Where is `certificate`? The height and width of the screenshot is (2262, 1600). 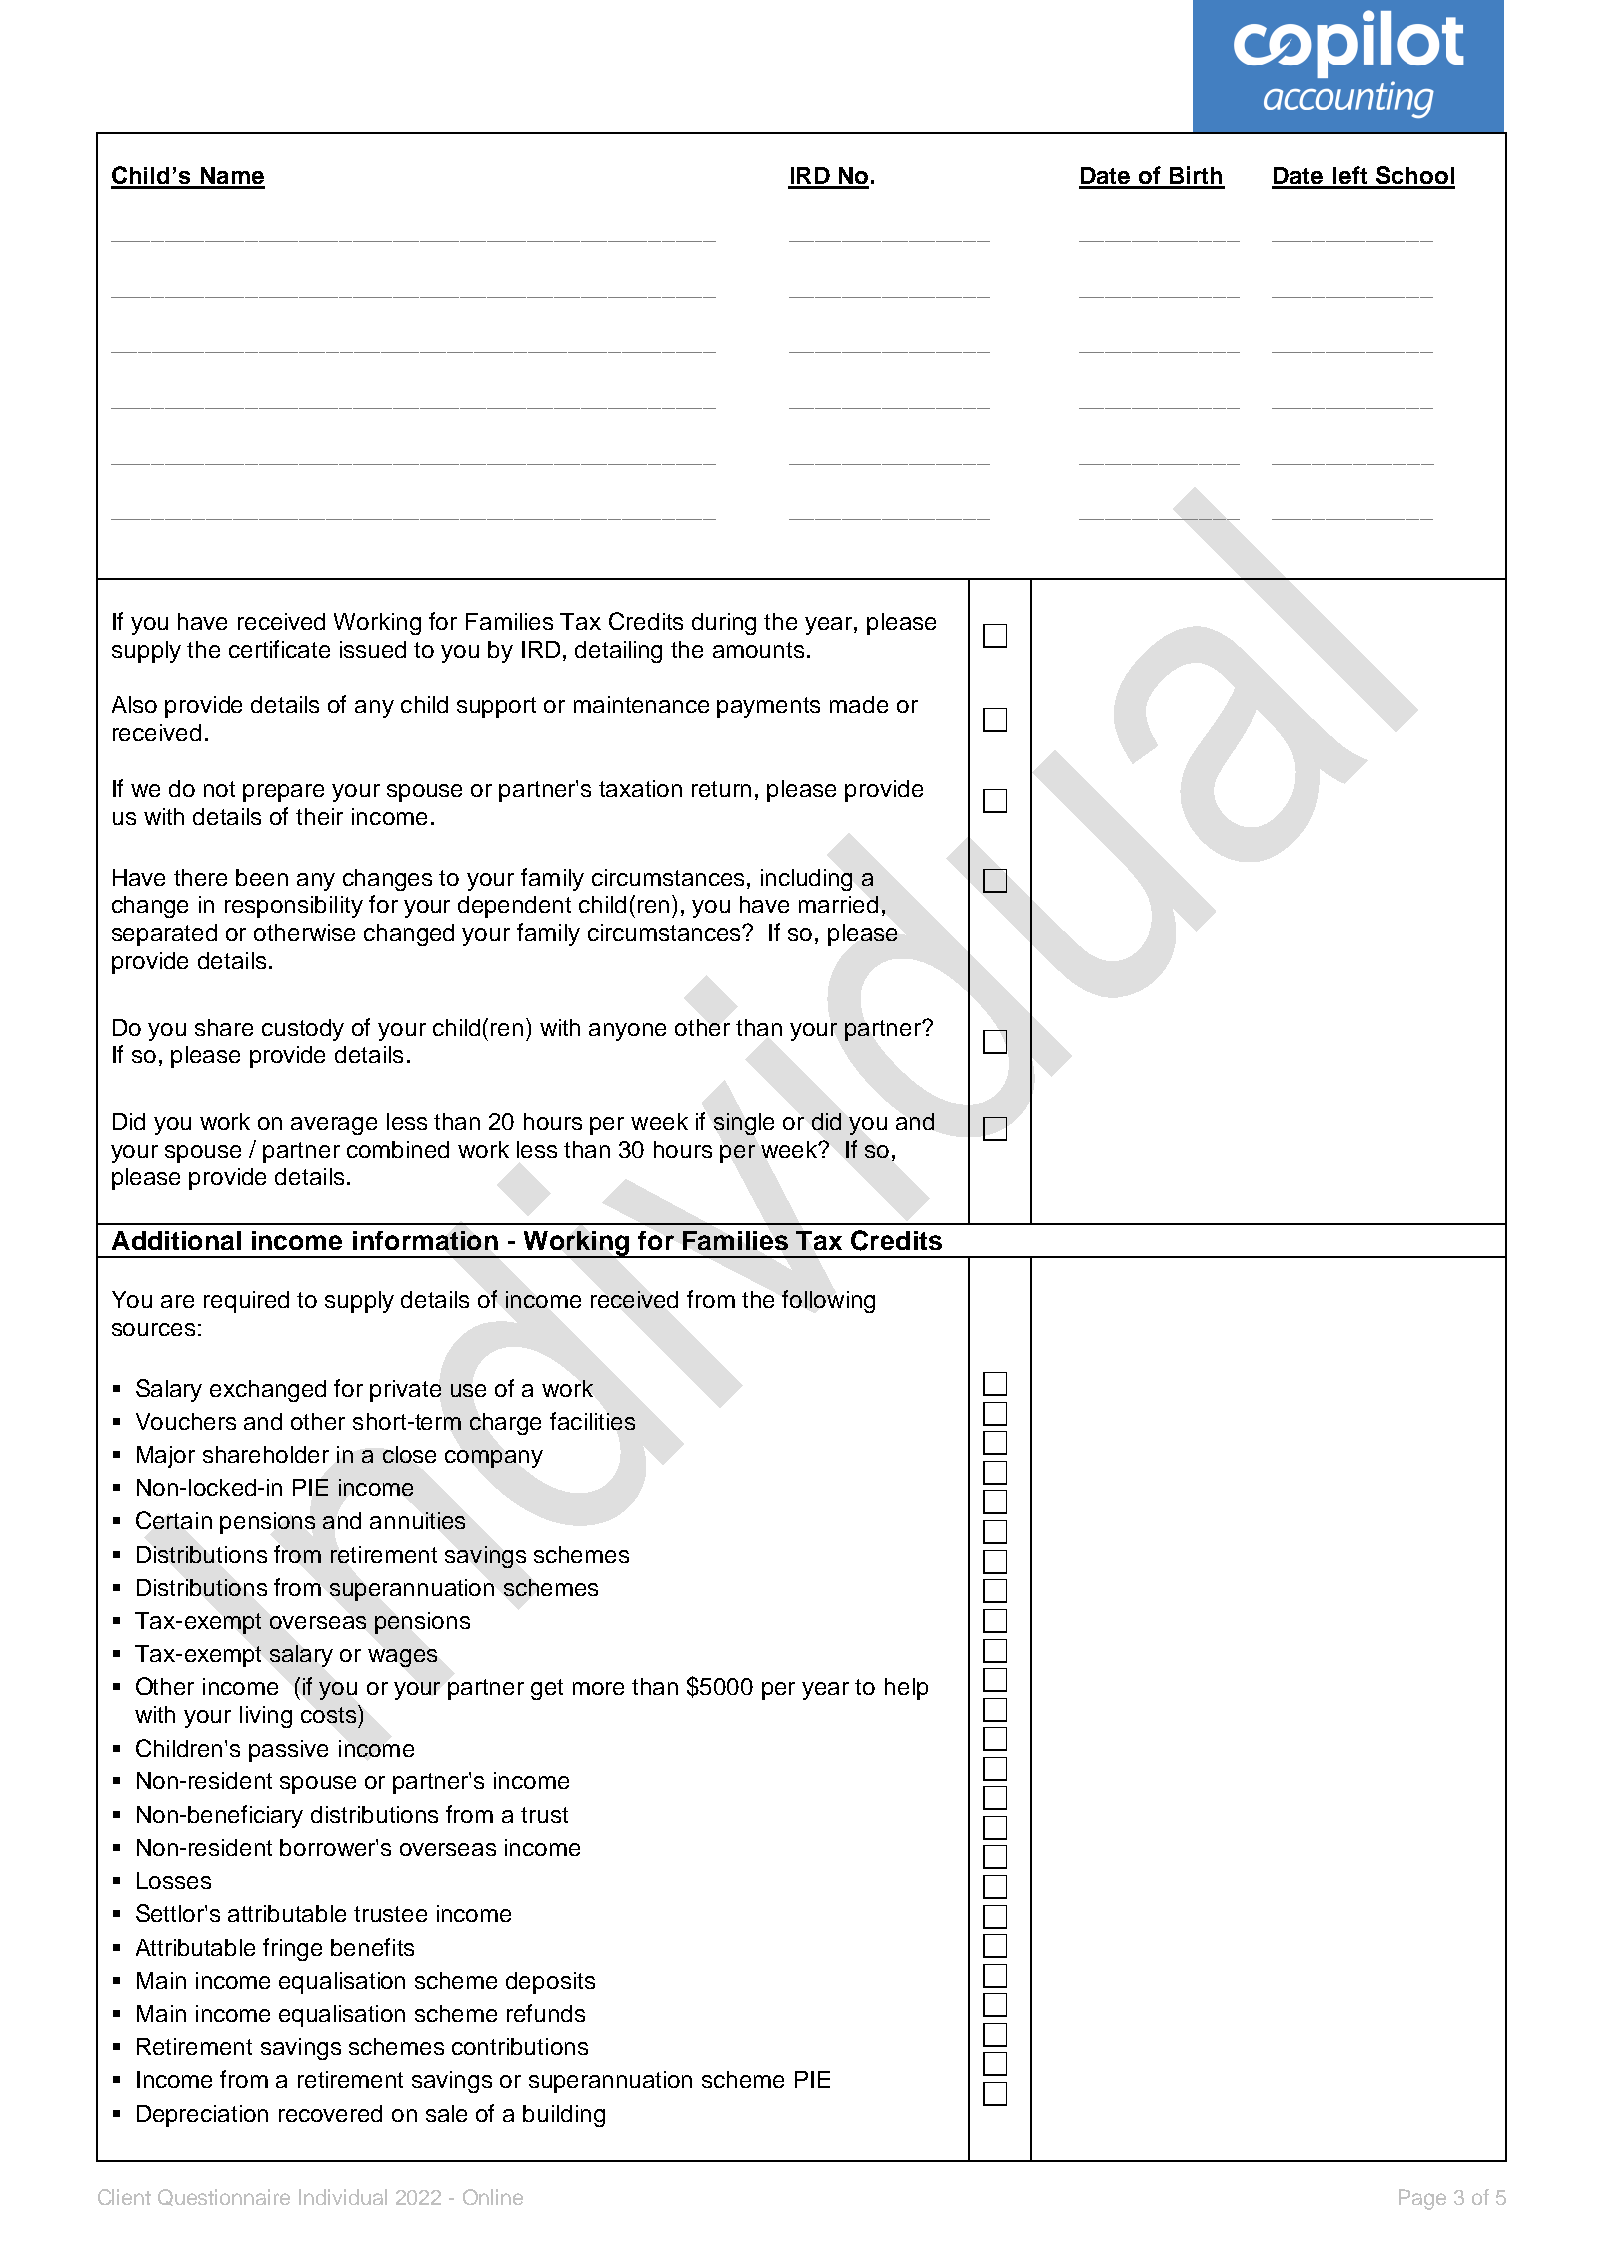
certificate is located at coordinates (279, 649).
